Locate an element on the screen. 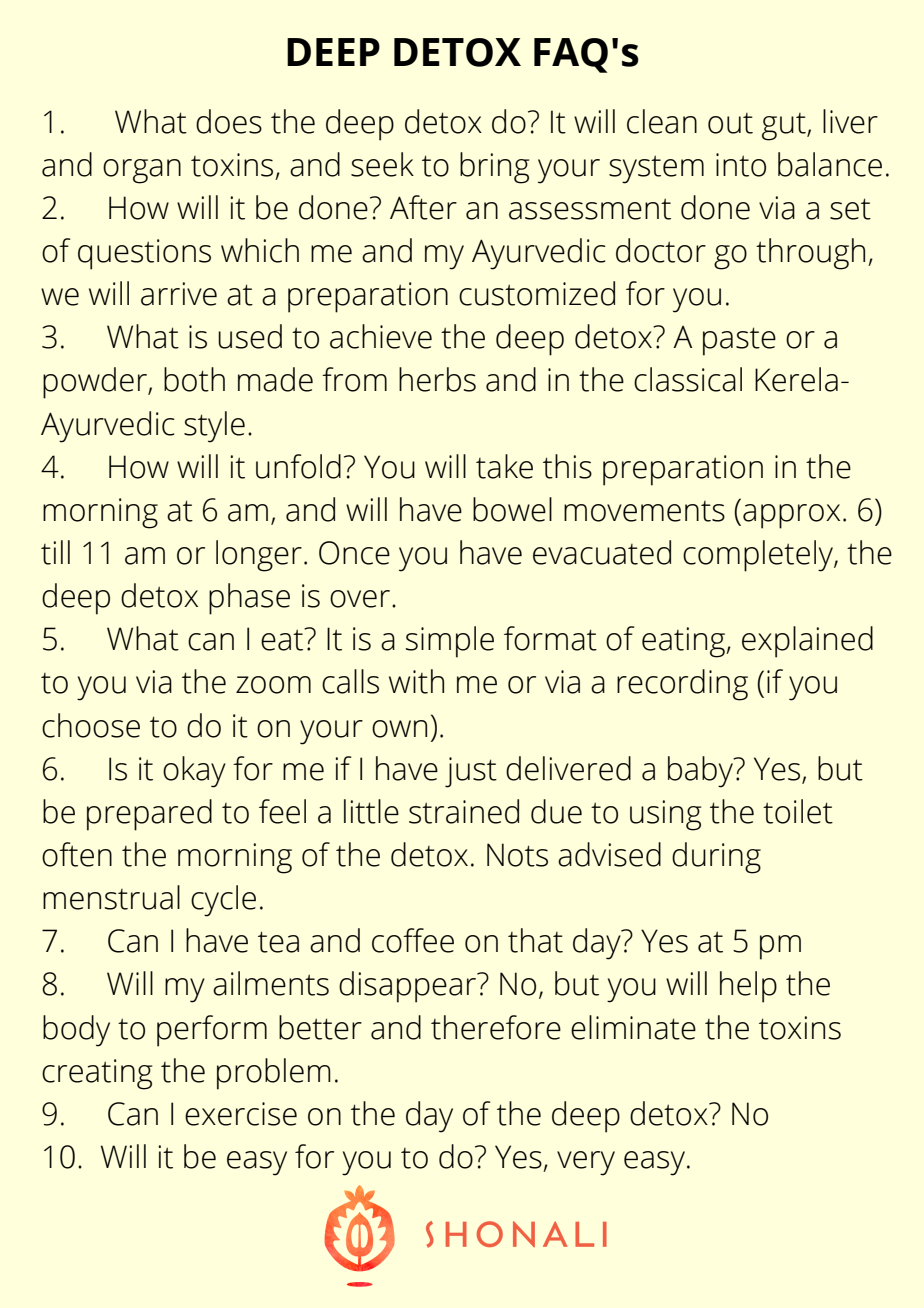  organ is located at coordinates (142, 171).
